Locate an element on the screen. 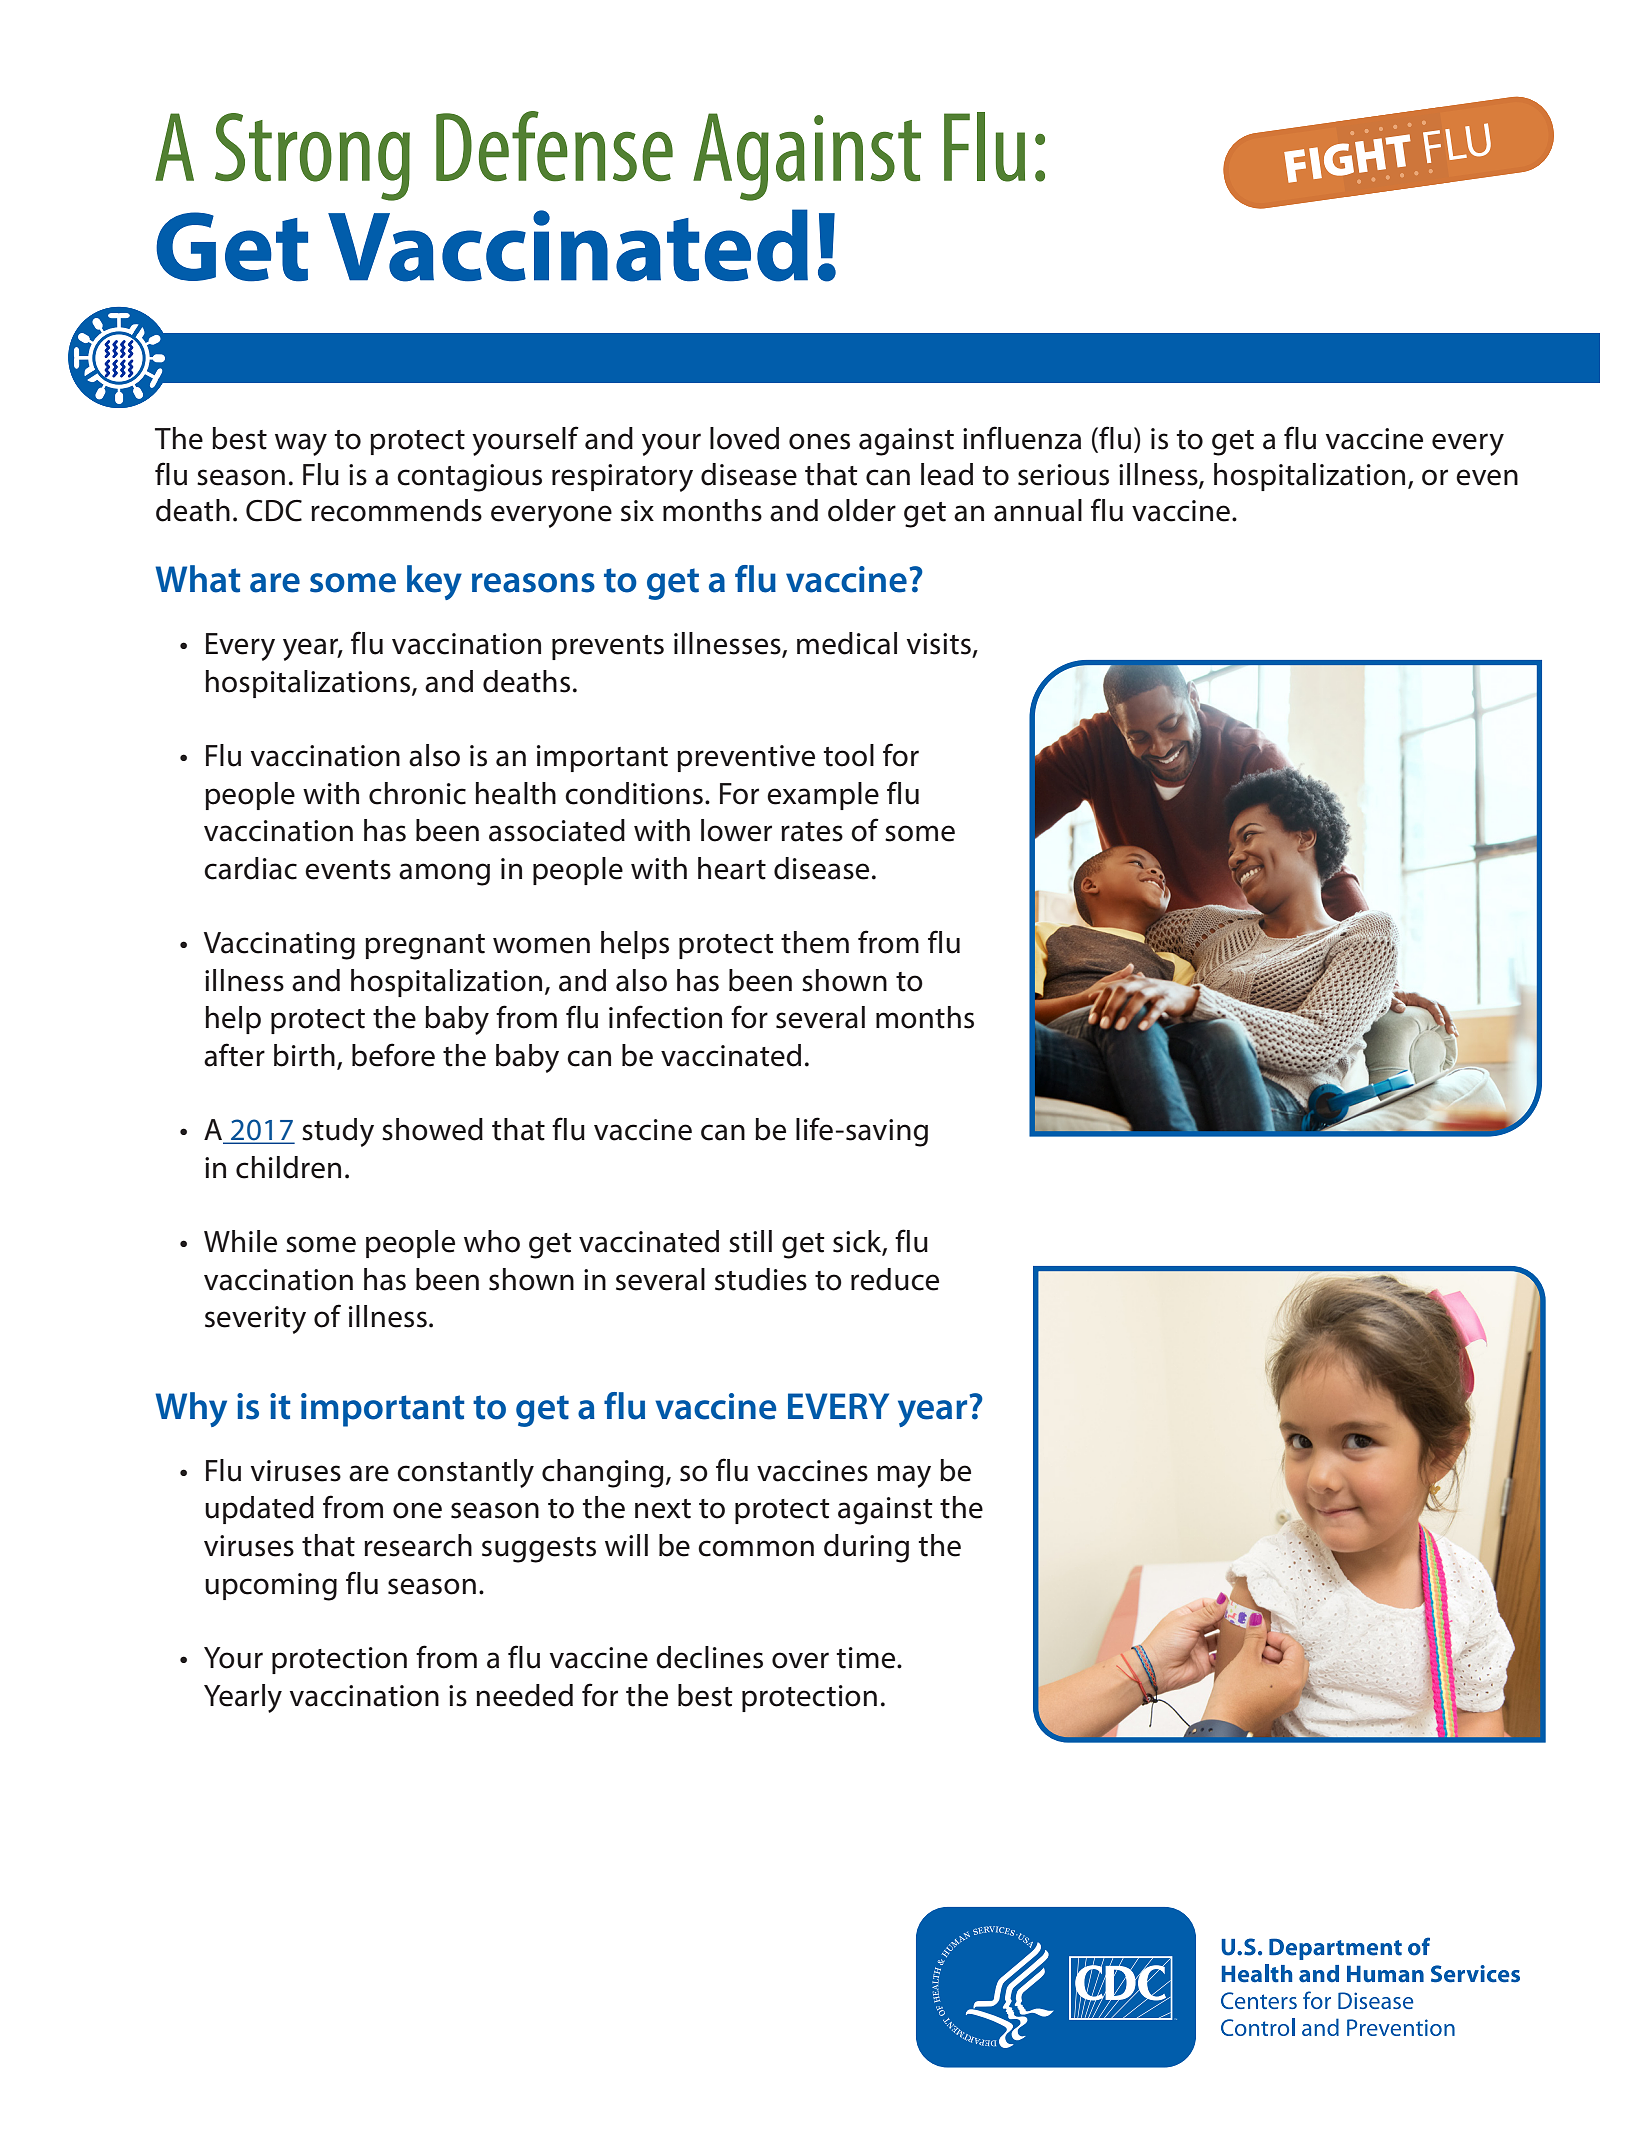 The width and height of the screenshot is (1648, 2132). CDC is located at coordinates (274, 511).
